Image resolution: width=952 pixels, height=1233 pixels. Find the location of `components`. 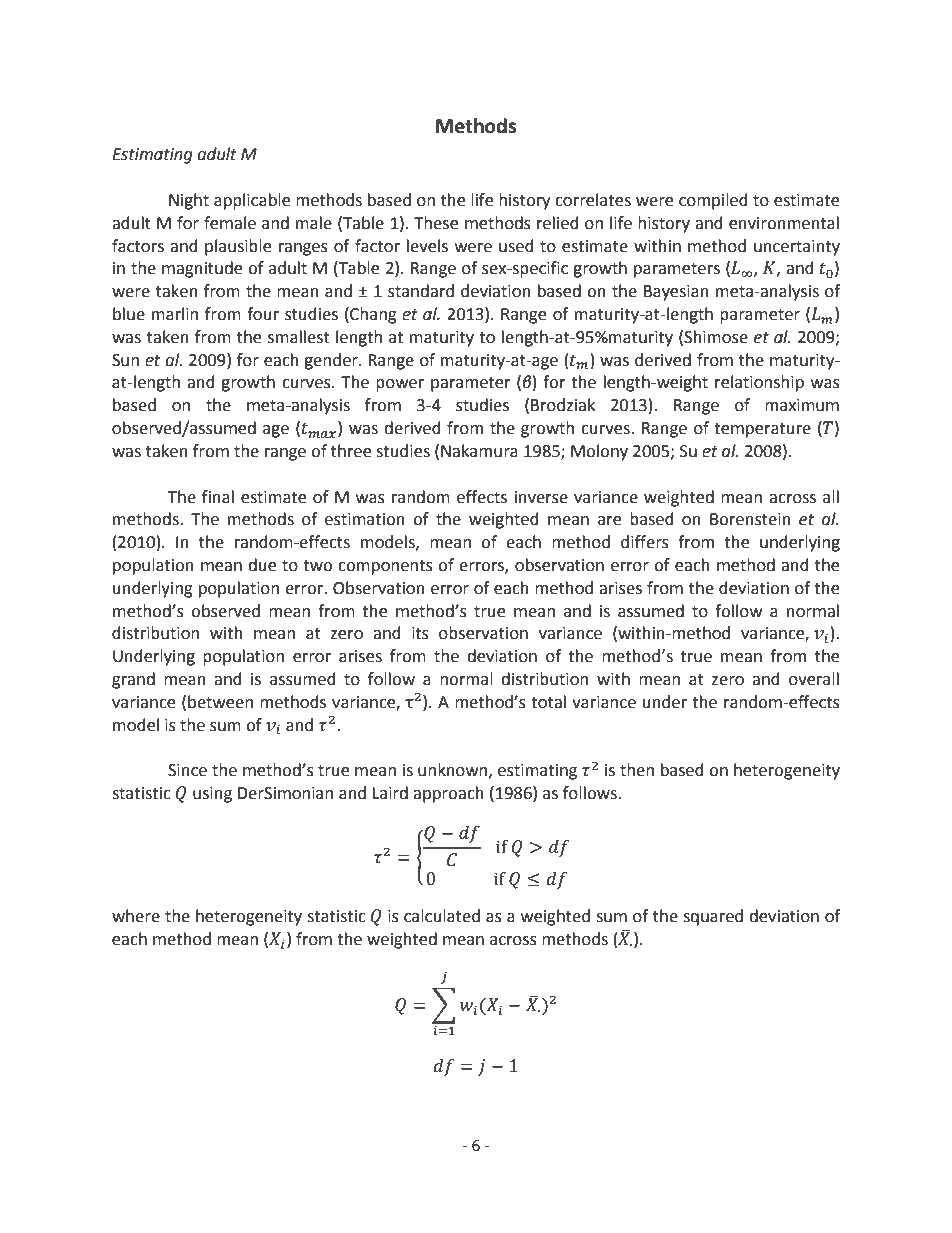

components is located at coordinates (385, 567).
